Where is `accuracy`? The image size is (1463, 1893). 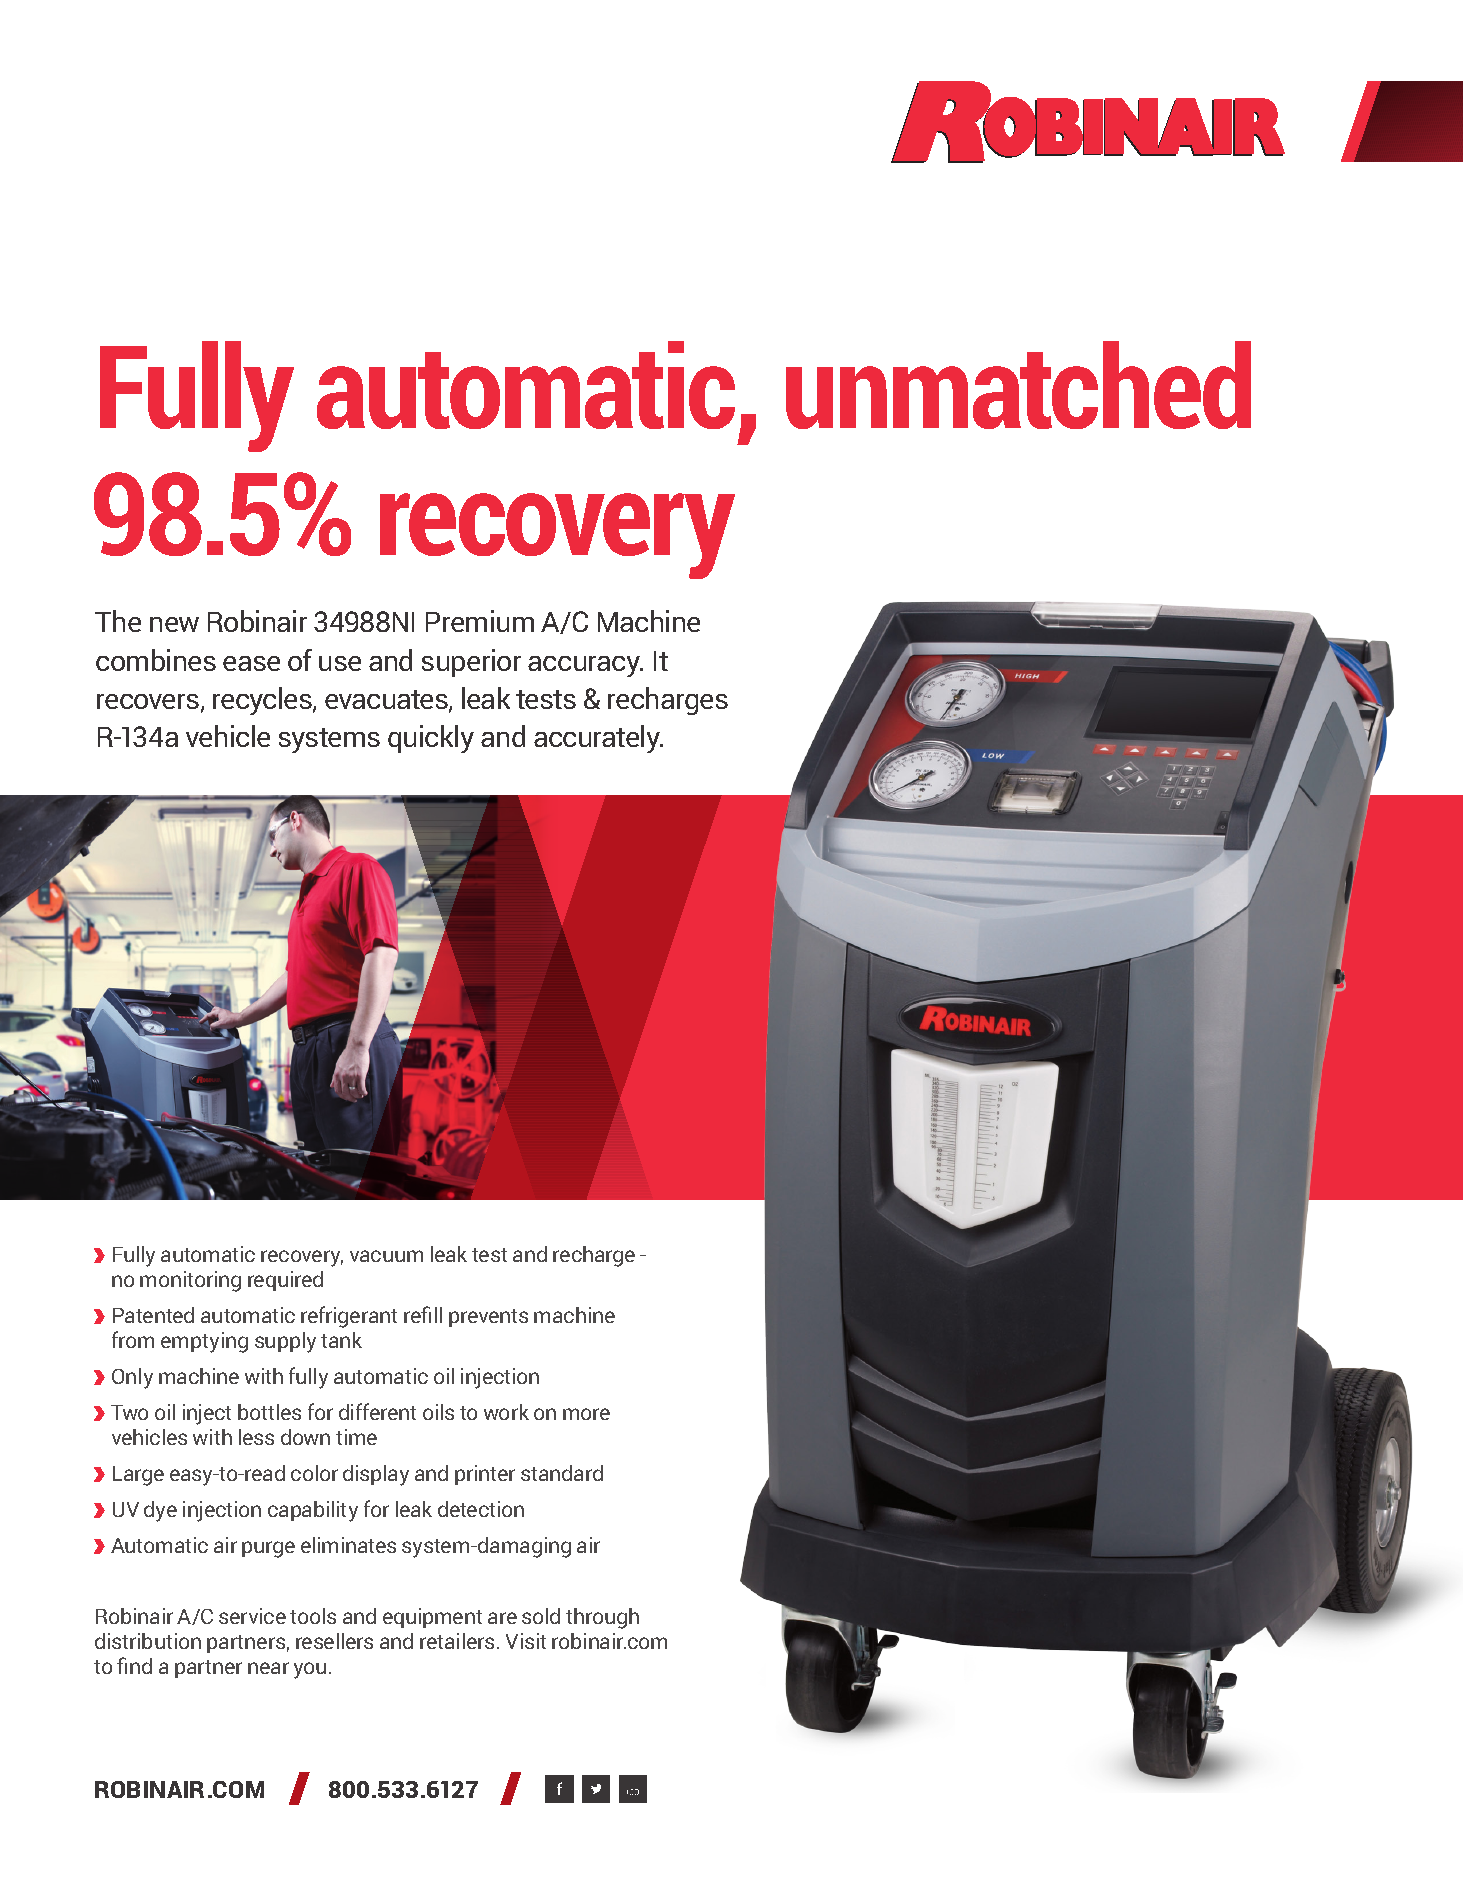 accuracy is located at coordinates (585, 666).
